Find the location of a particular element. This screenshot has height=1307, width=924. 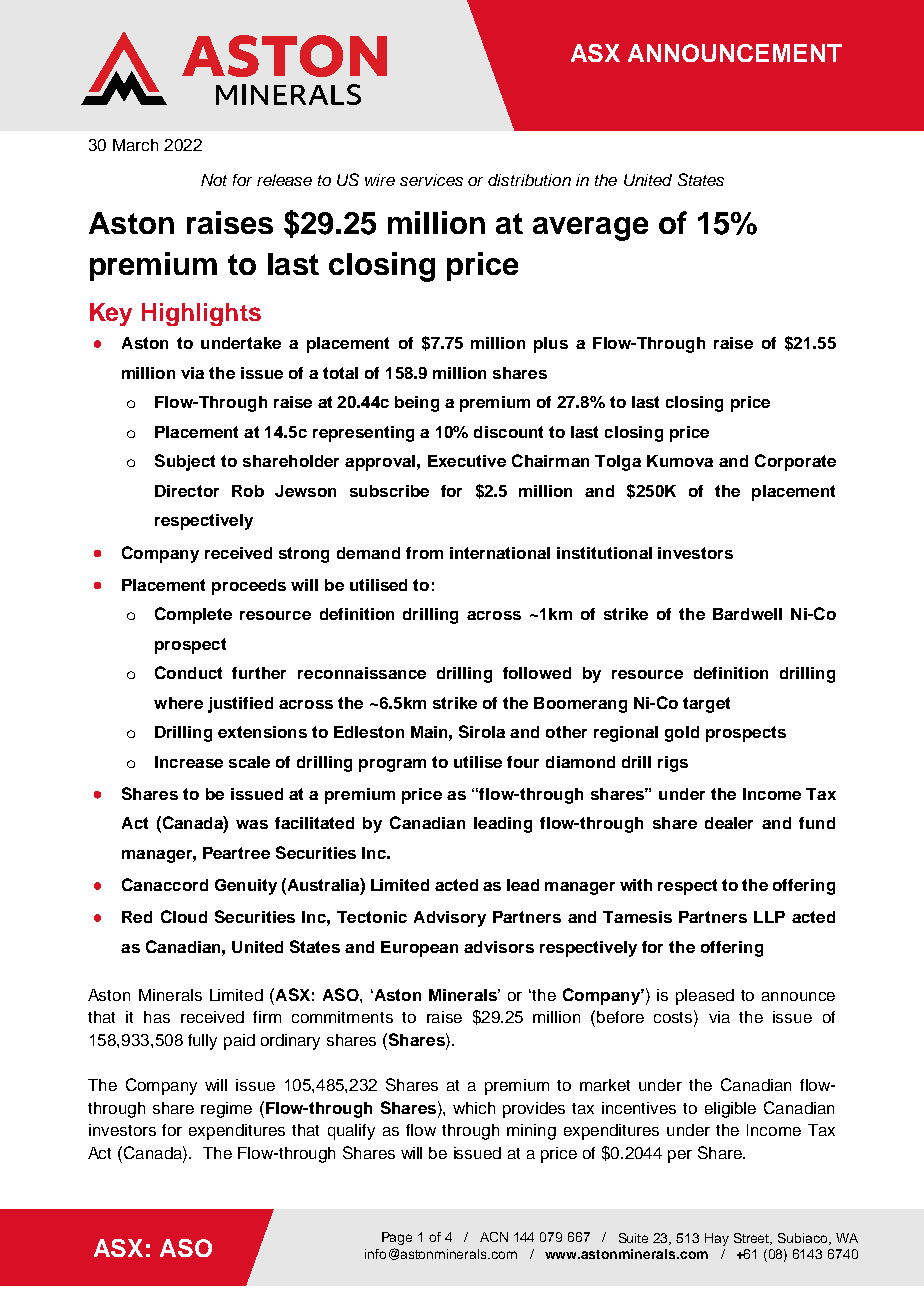

services is located at coordinates (431, 180).
